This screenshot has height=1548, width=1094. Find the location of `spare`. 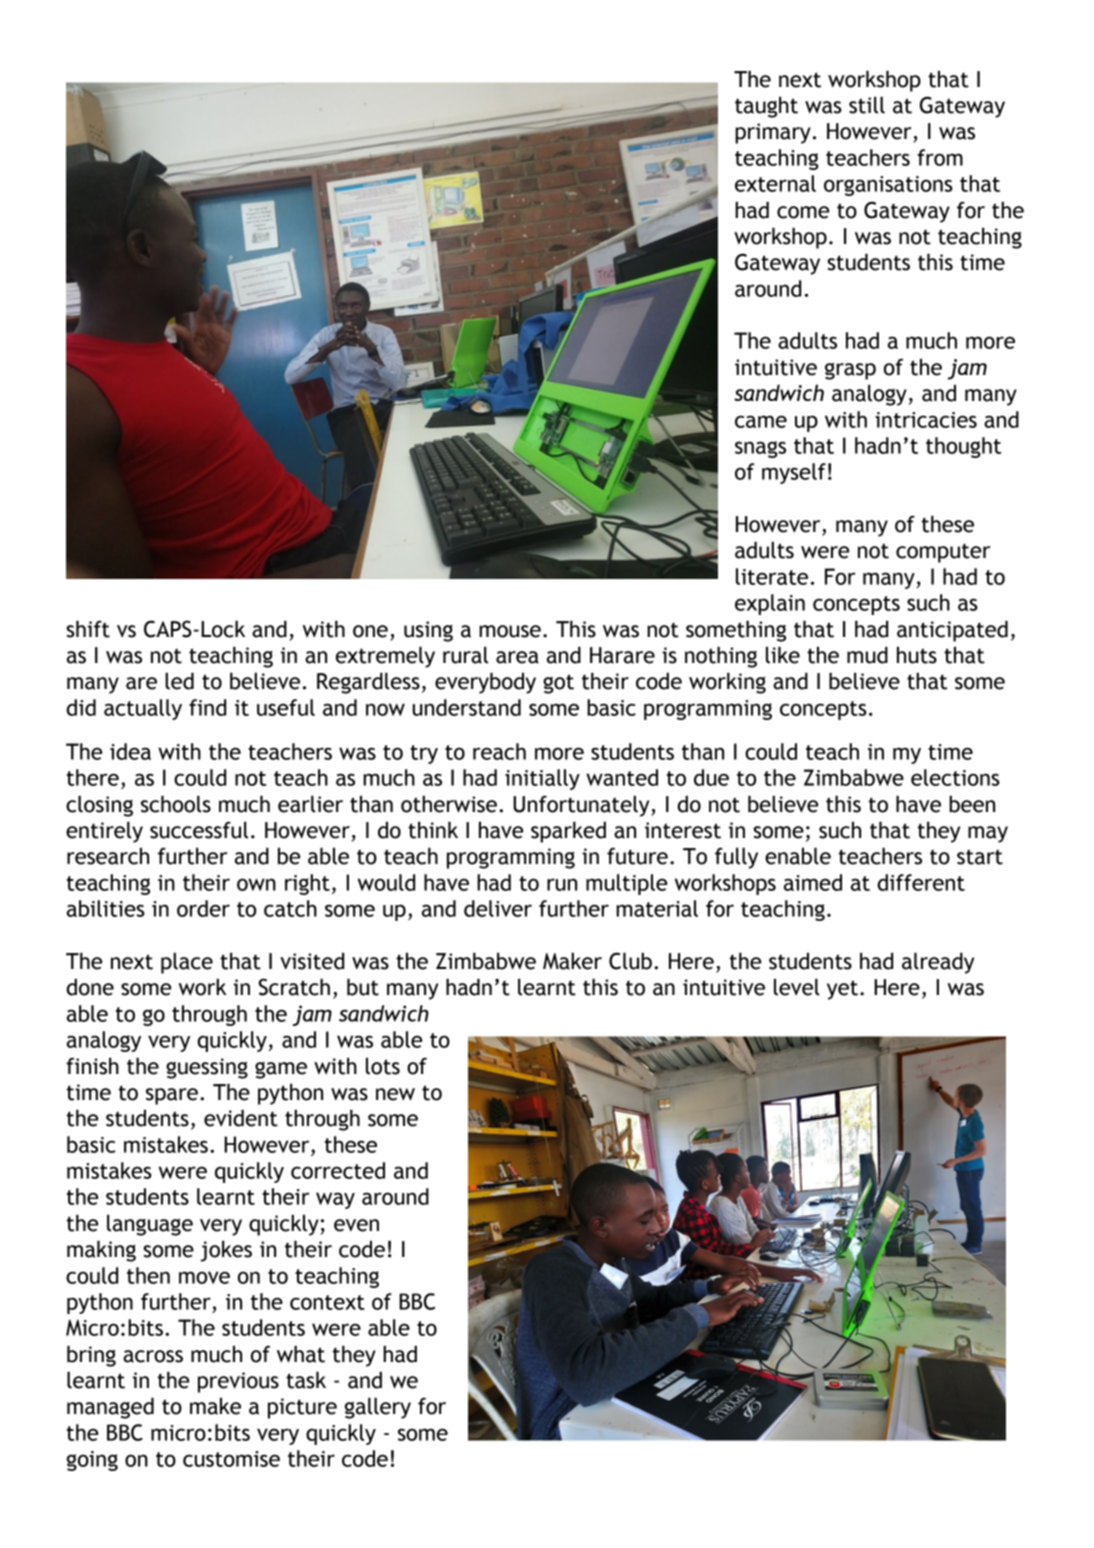

spare is located at coordinates (172, 1096).
